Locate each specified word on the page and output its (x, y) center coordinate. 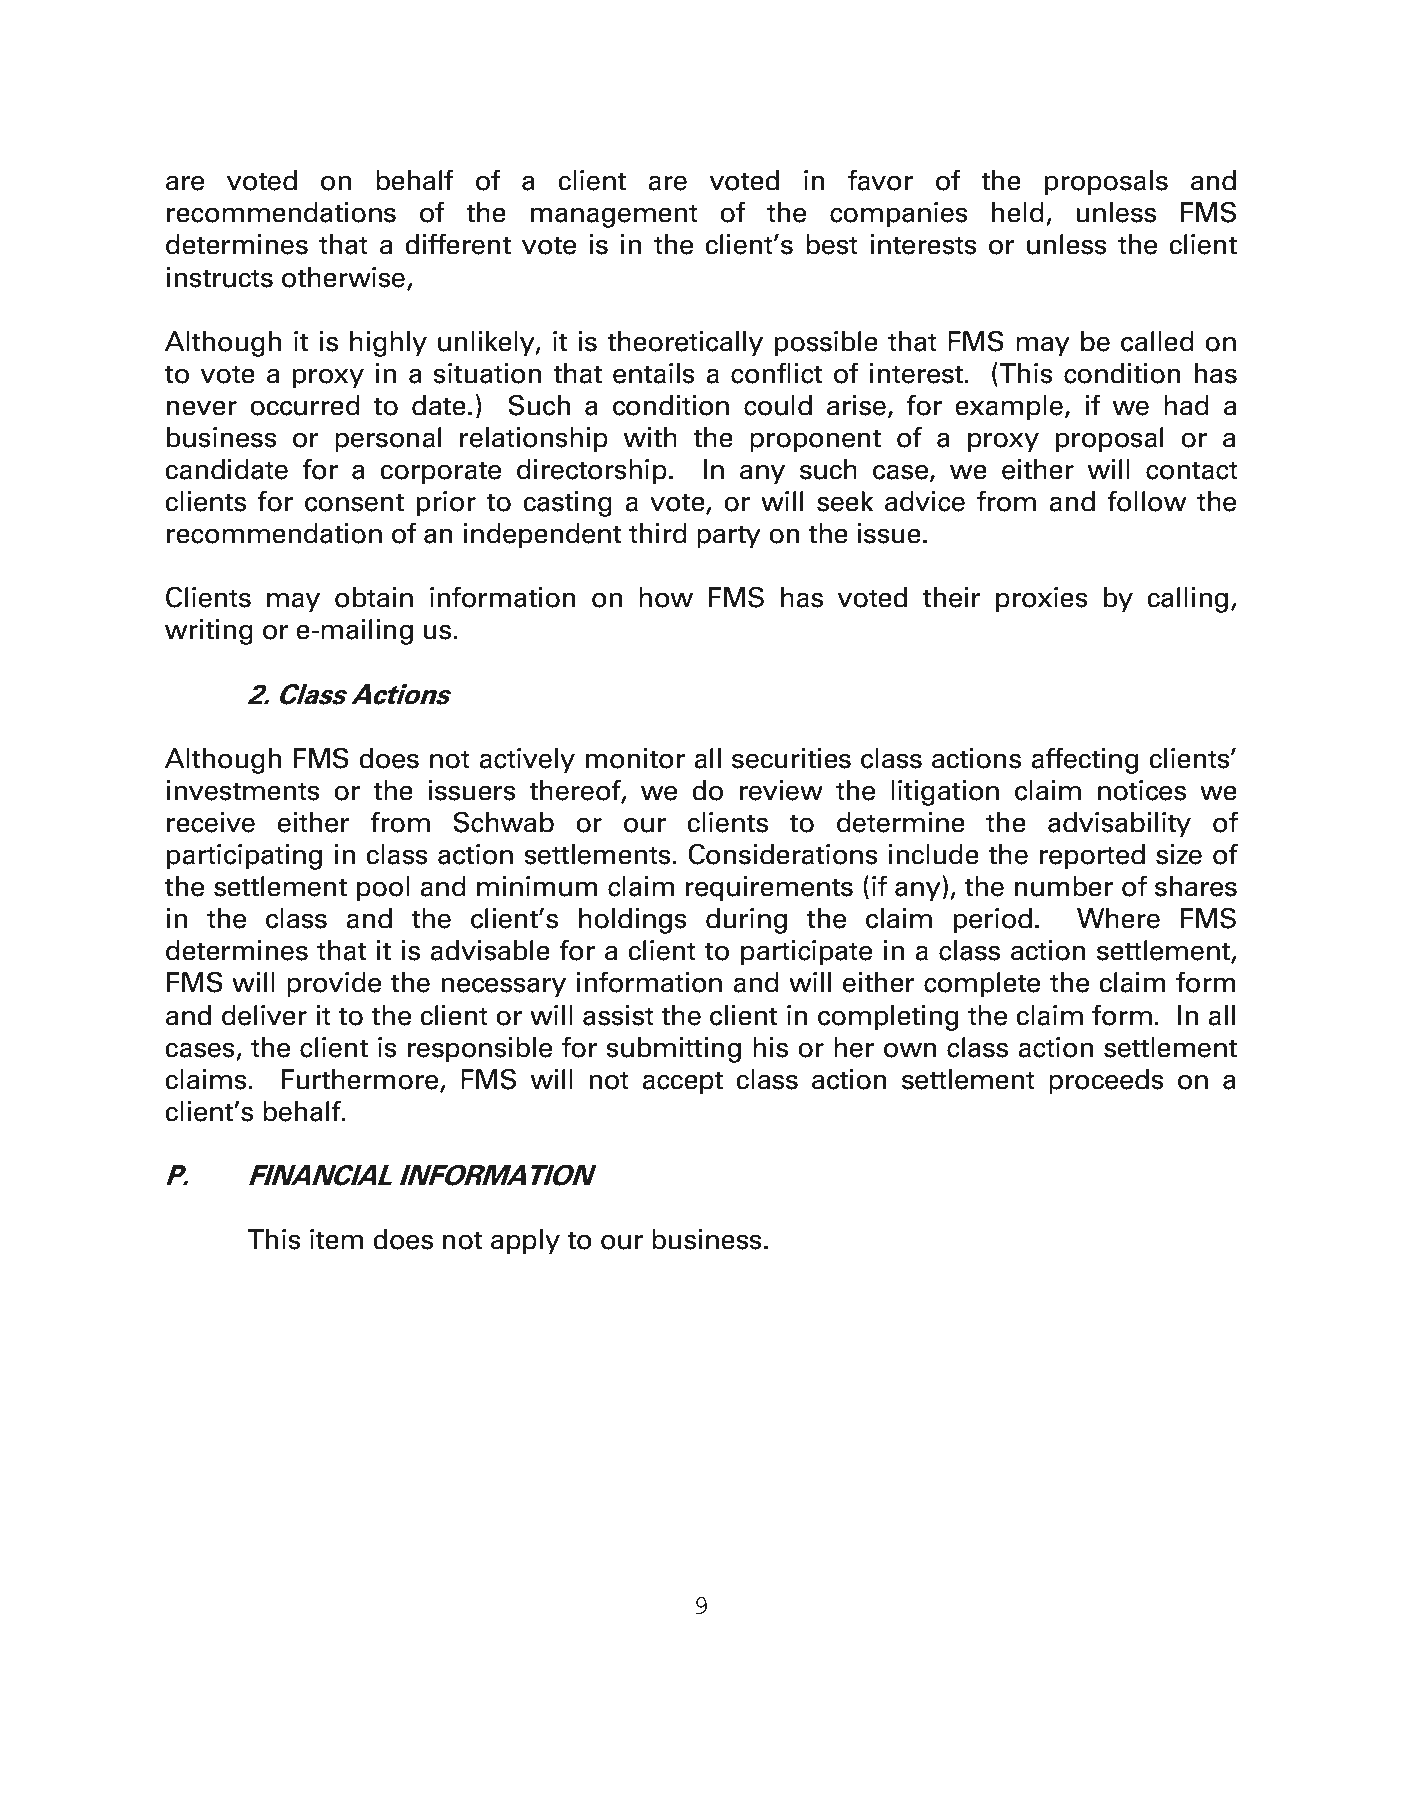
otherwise (343, 277)
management (614, 216)
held (1018, 212)
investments (243, 790)
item (336, 1239)
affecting (1085, 760)
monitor (635, 758)
